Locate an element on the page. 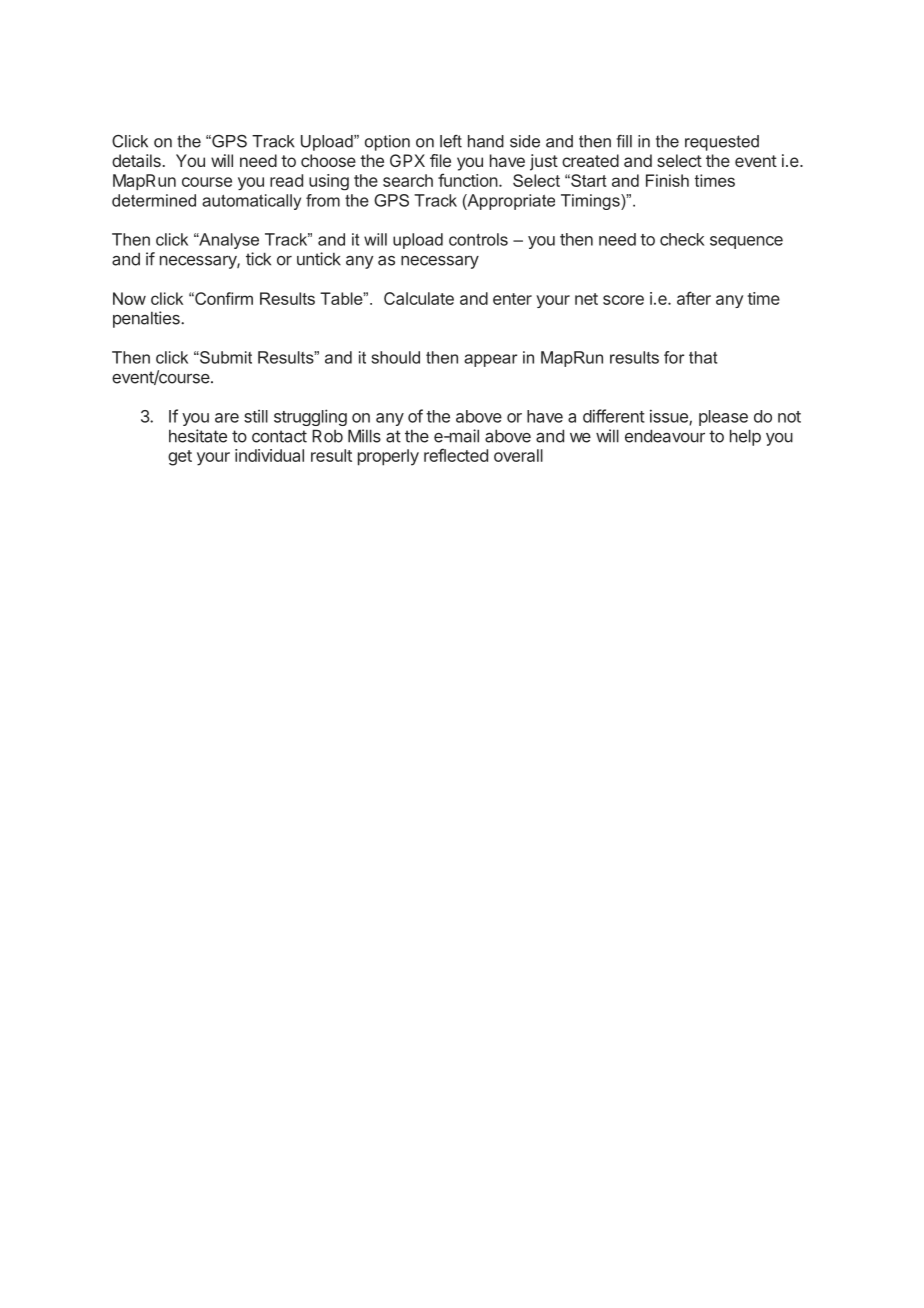 The width and height of the page is (924, 1308). requested is located at coordinates (722, 143).
